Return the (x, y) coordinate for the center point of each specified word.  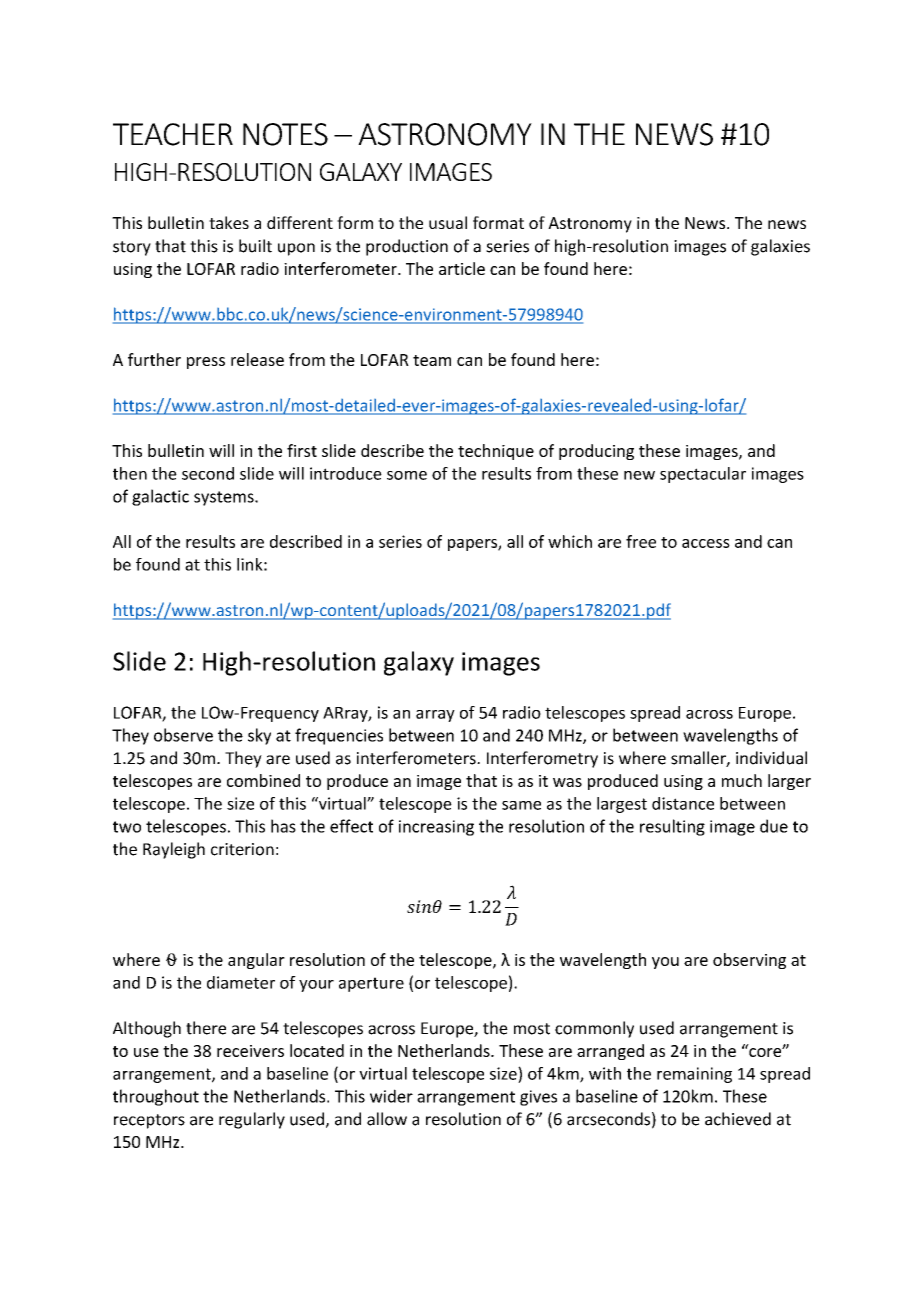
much (742, 780)
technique (496, 452)
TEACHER (173, 134)
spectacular (703, 475)
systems (225, 498)
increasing (436, 828)
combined (263, 780)
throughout (156, 1097)
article (462, 268)
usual (448, 222)
